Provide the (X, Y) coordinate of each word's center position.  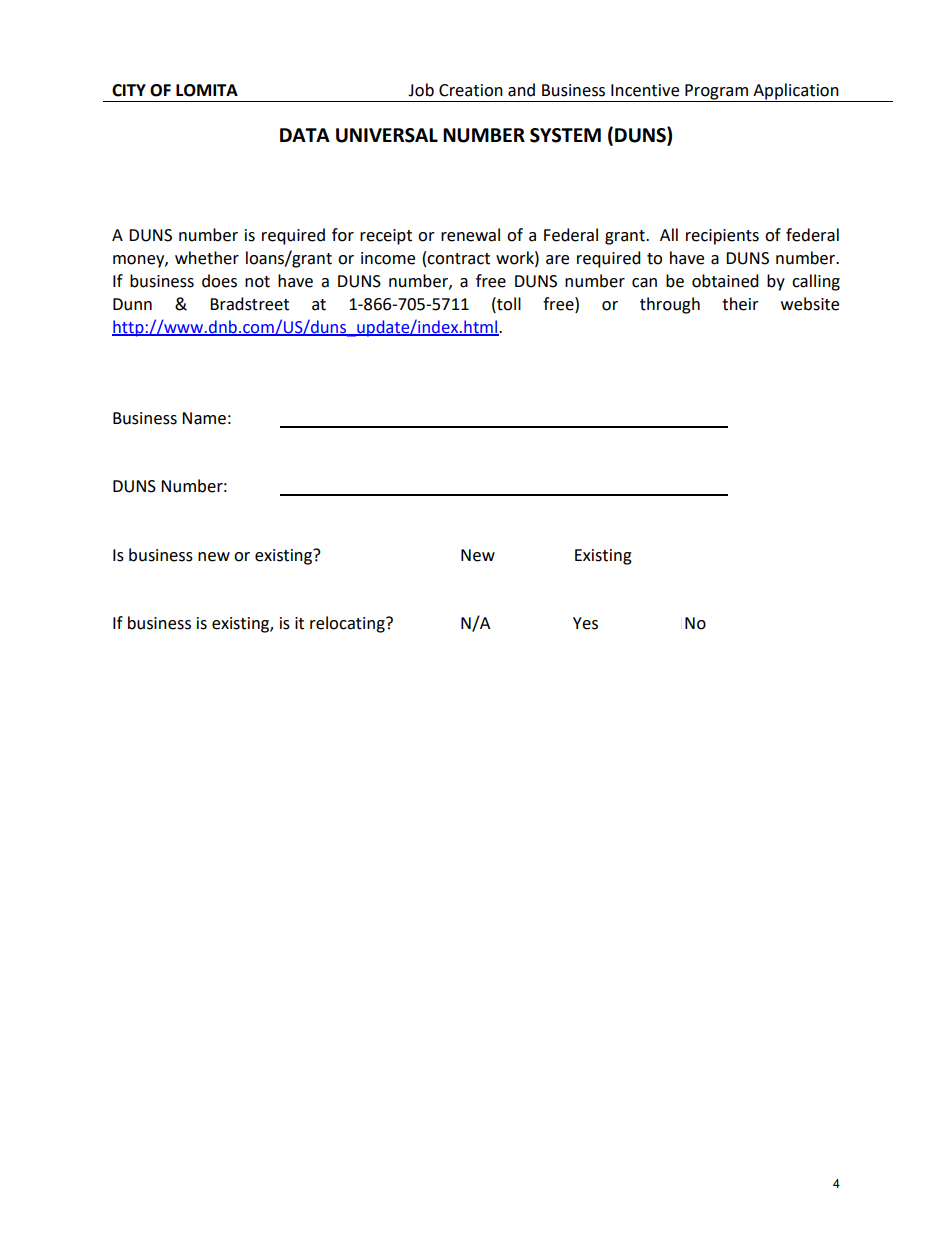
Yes (585, 623)
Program (717, 93)
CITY (129, 90)
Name (204, 418)
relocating (348, 624)
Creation (471, 90)
